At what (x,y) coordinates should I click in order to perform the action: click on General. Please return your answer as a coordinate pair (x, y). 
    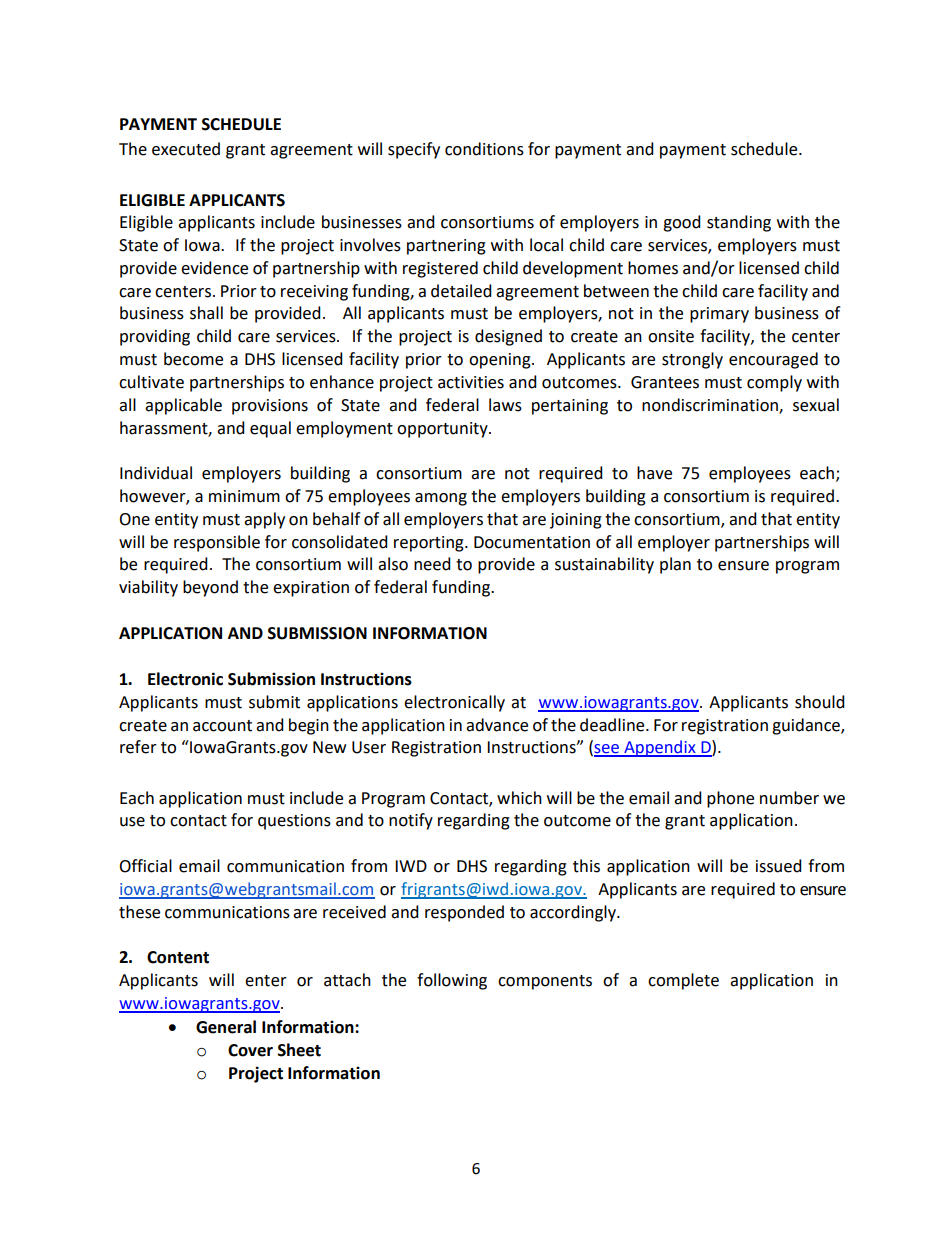
    Looking at the image, I should click on (226, 1027).
